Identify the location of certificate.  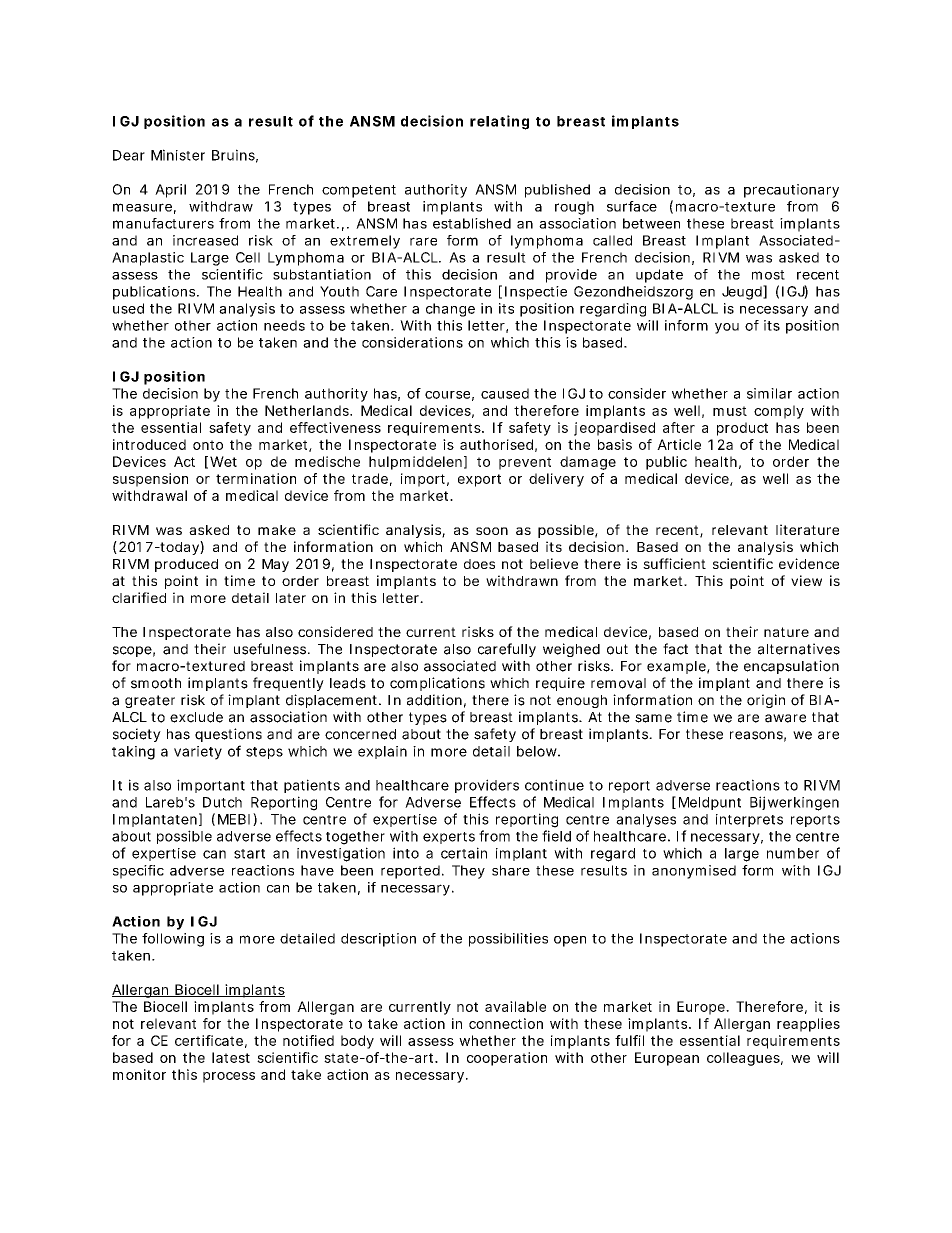
(209, 1040).
